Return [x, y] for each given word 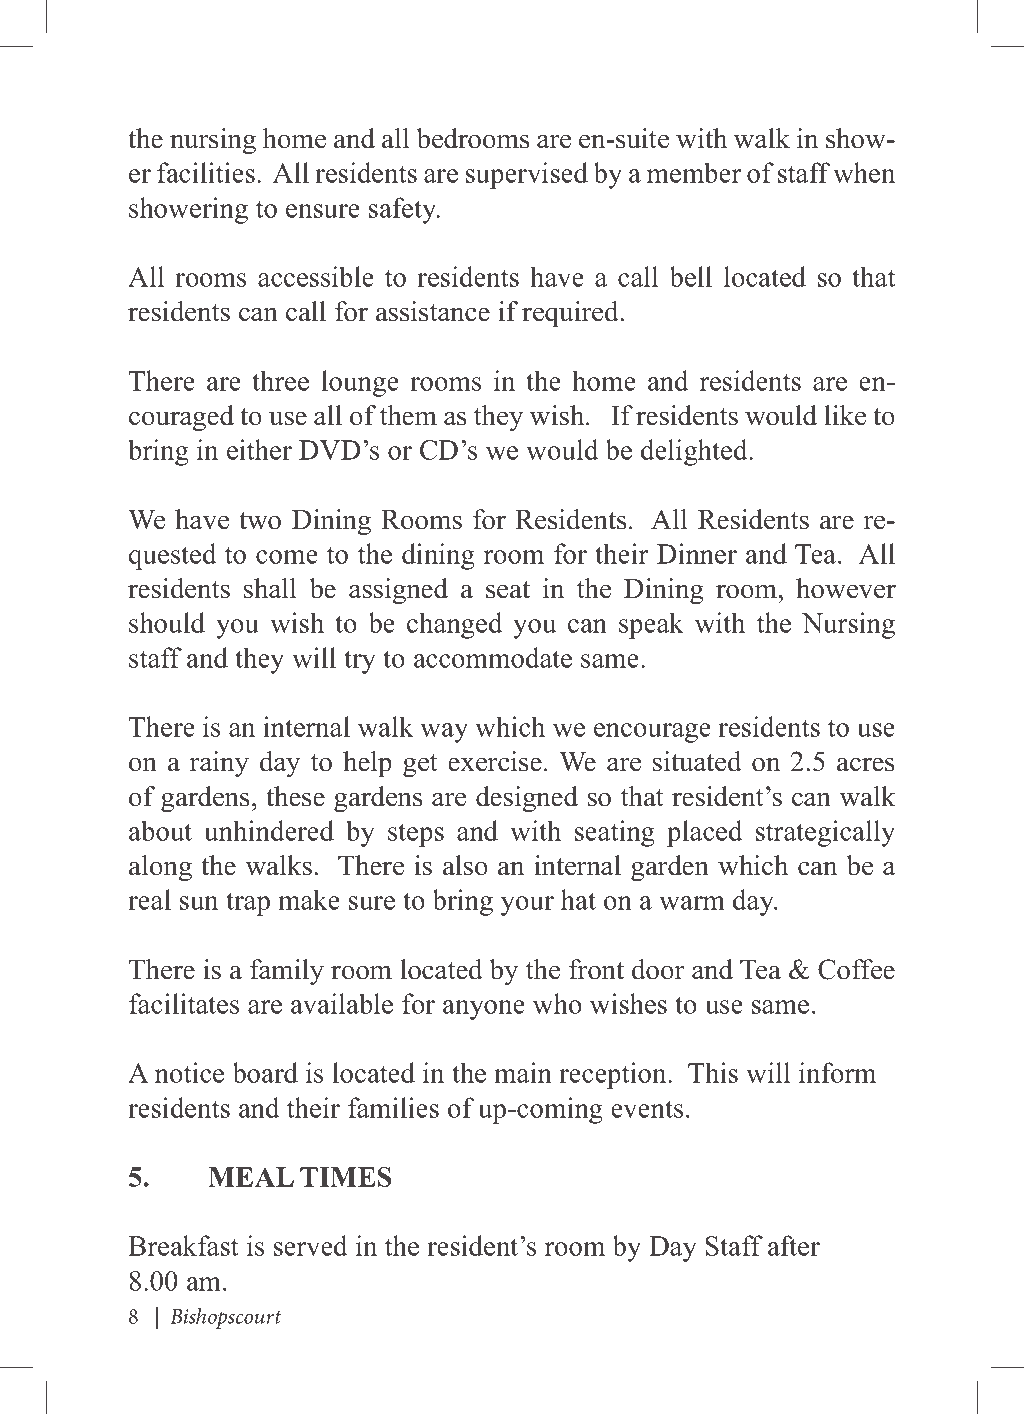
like [845, 415]
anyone [484, 1010]
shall [270, 588]
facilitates [184, 1003]
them [408, 415]
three [280, 380]
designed [527, 799]
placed [704, 833]
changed [454, 625]
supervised [527, 175]
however [846, 588]
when [864, 172]
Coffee [856, 969]
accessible [316, 276]
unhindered [269, 830]
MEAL [251, 1177]
